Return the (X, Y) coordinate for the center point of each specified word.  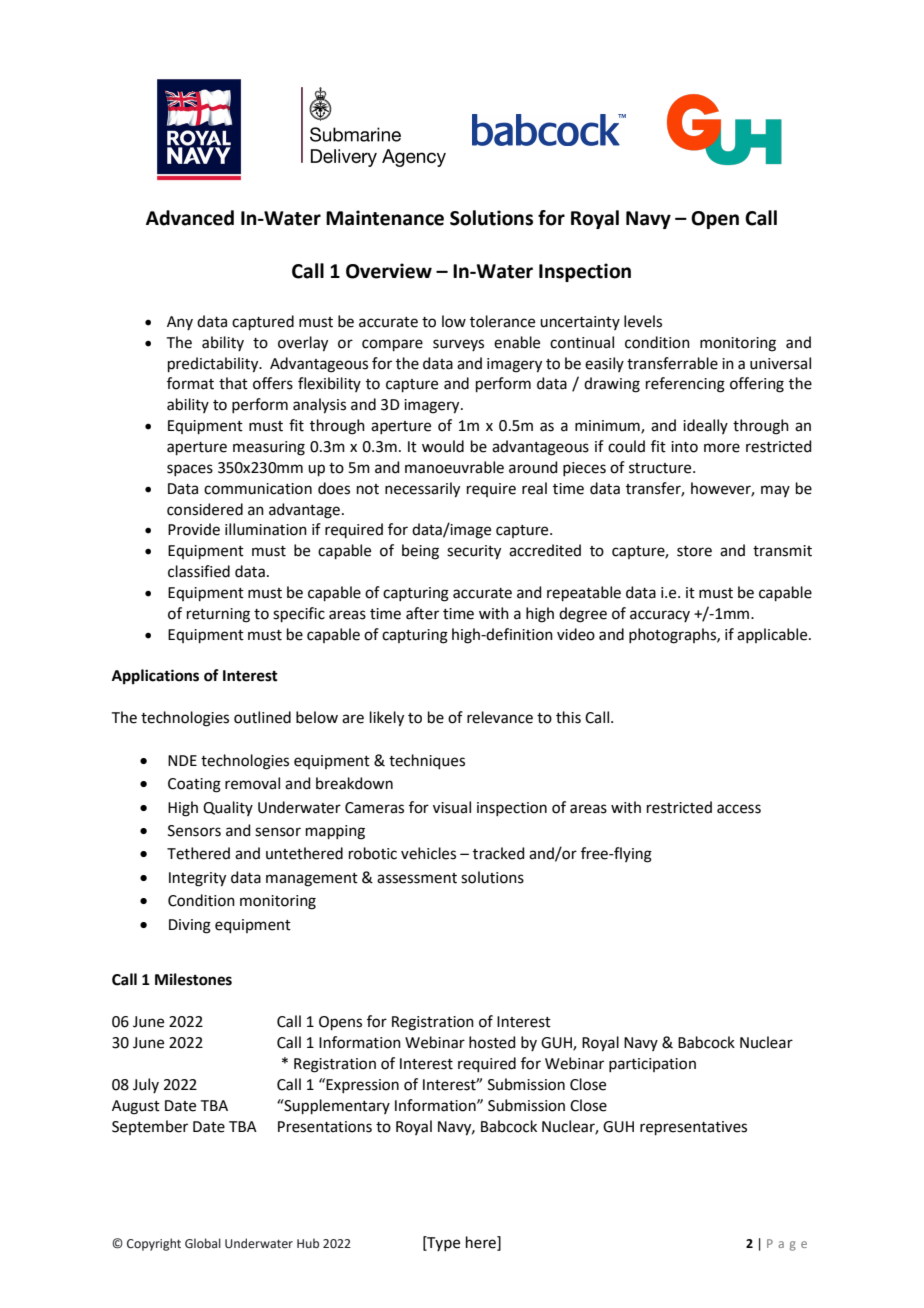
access (739, 809)
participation (652, 1065)
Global (203, 1243)
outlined (262, 717)
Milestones (193, 979)
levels (643, 321)
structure (661, 468)
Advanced (190, 218)
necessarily (422, 490)
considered (205, 509)
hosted (492, 1042)
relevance (500, 717)
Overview (389, 271)
